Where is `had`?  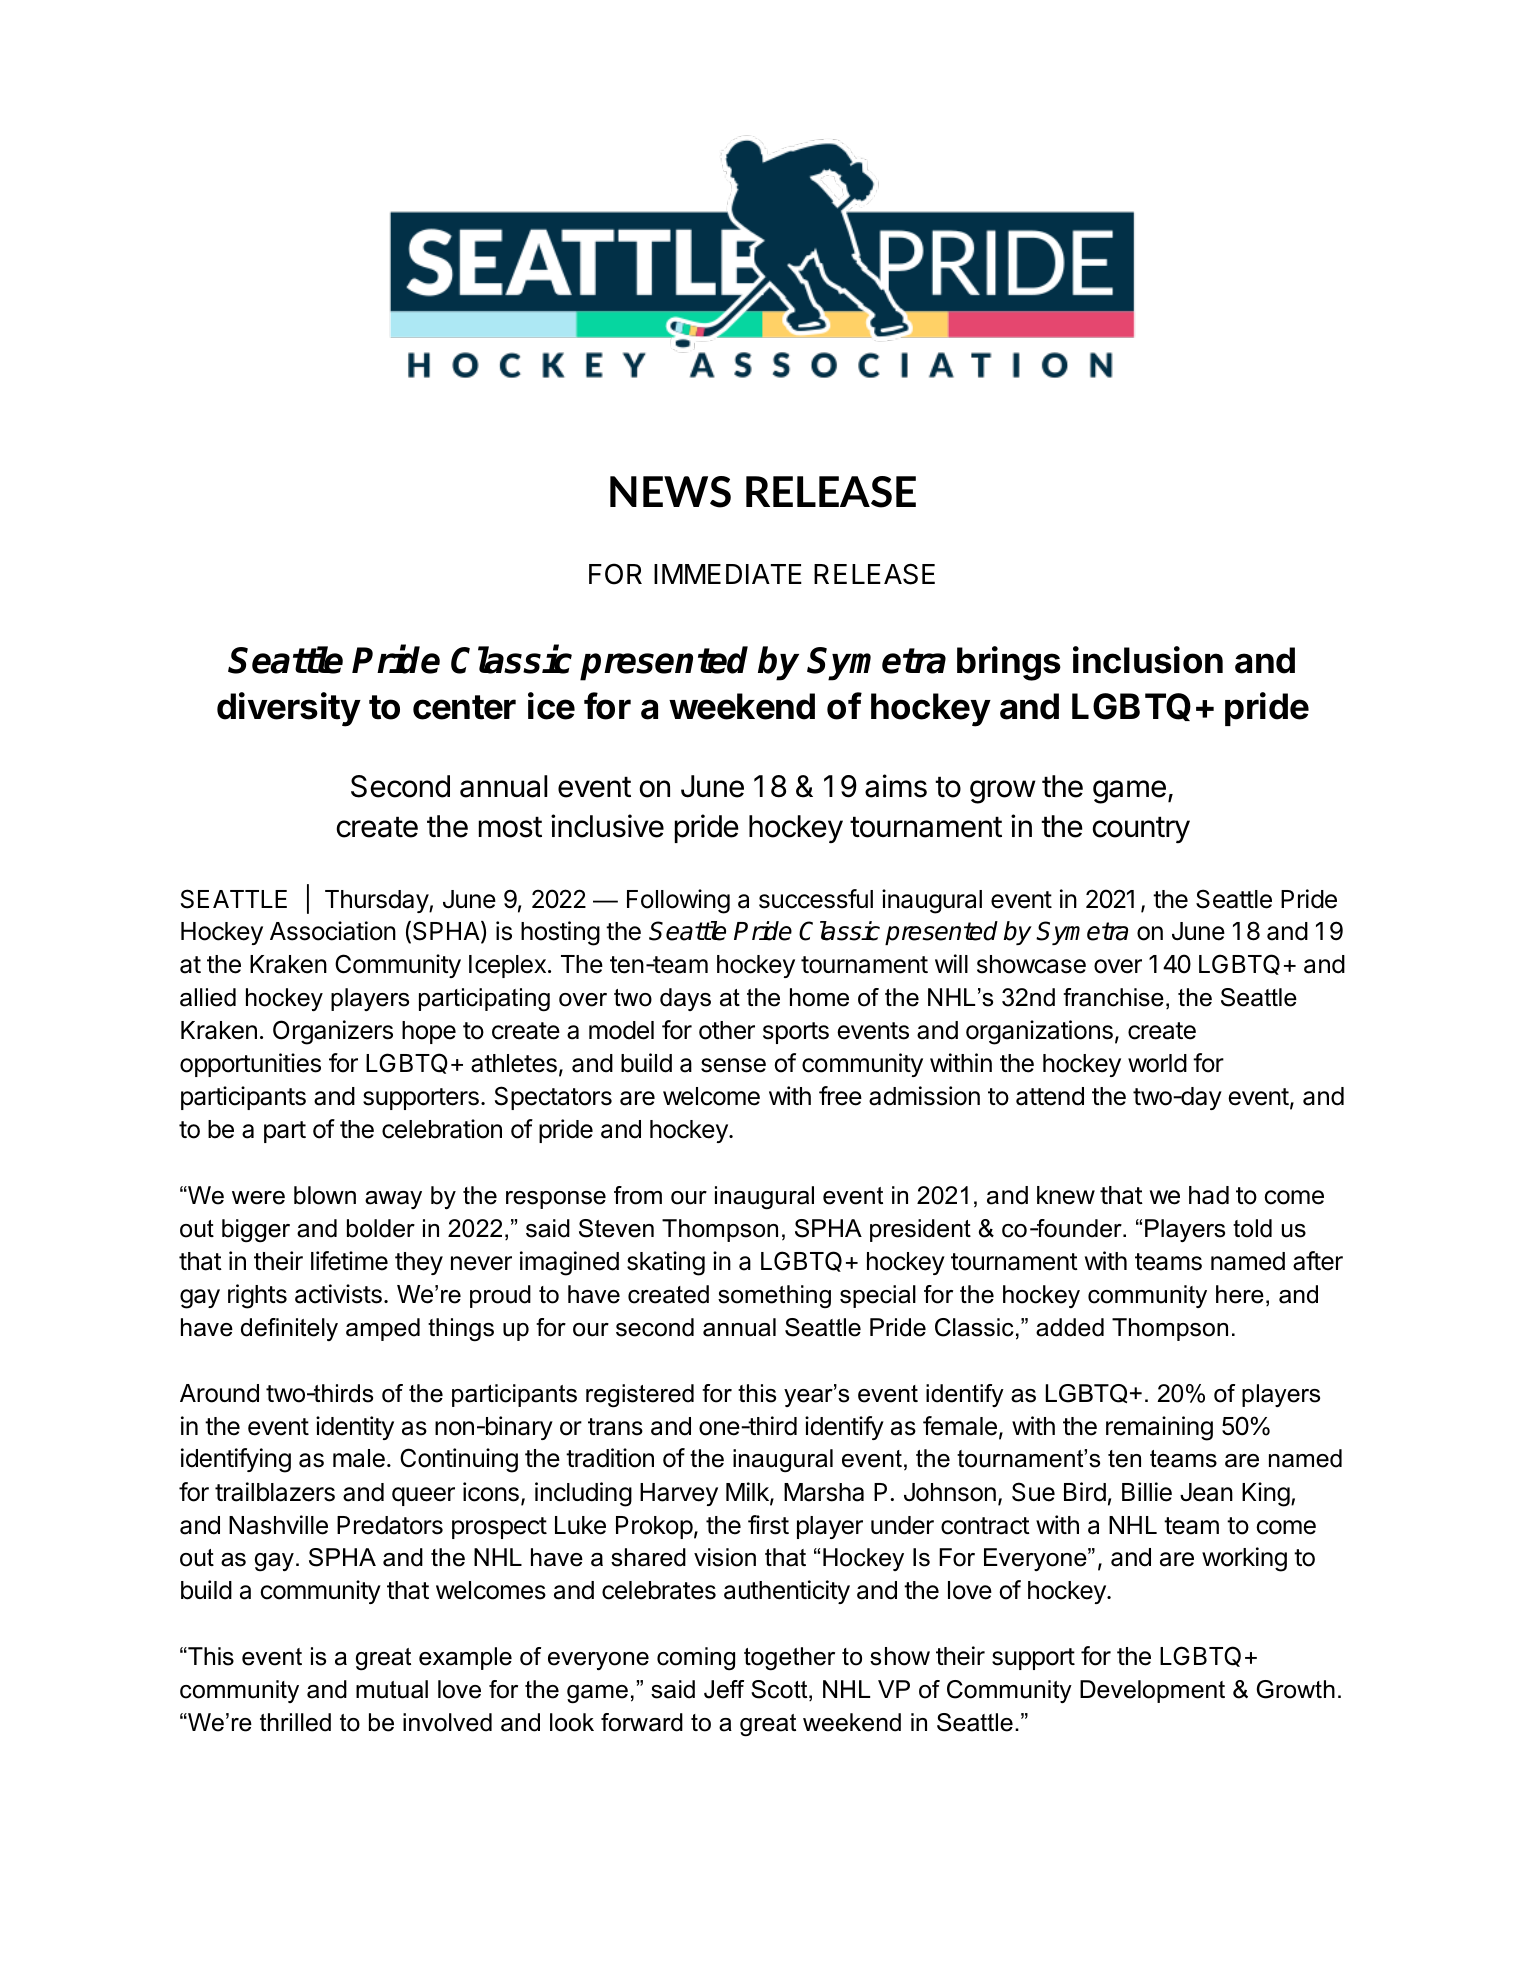 had is located at coordinates (1209, 1195).
